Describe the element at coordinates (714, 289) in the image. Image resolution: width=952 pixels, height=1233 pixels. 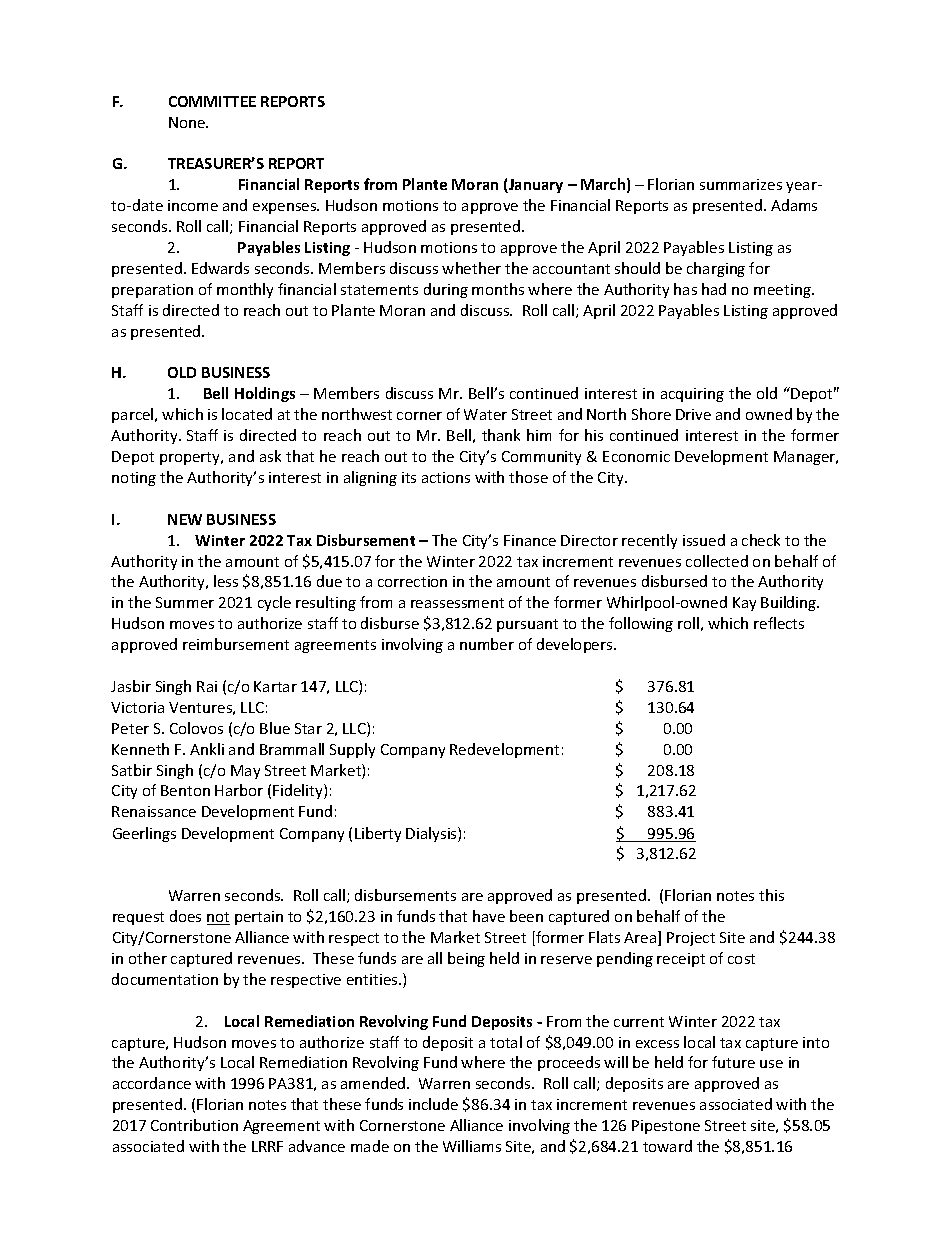
I see `had` at that location.
